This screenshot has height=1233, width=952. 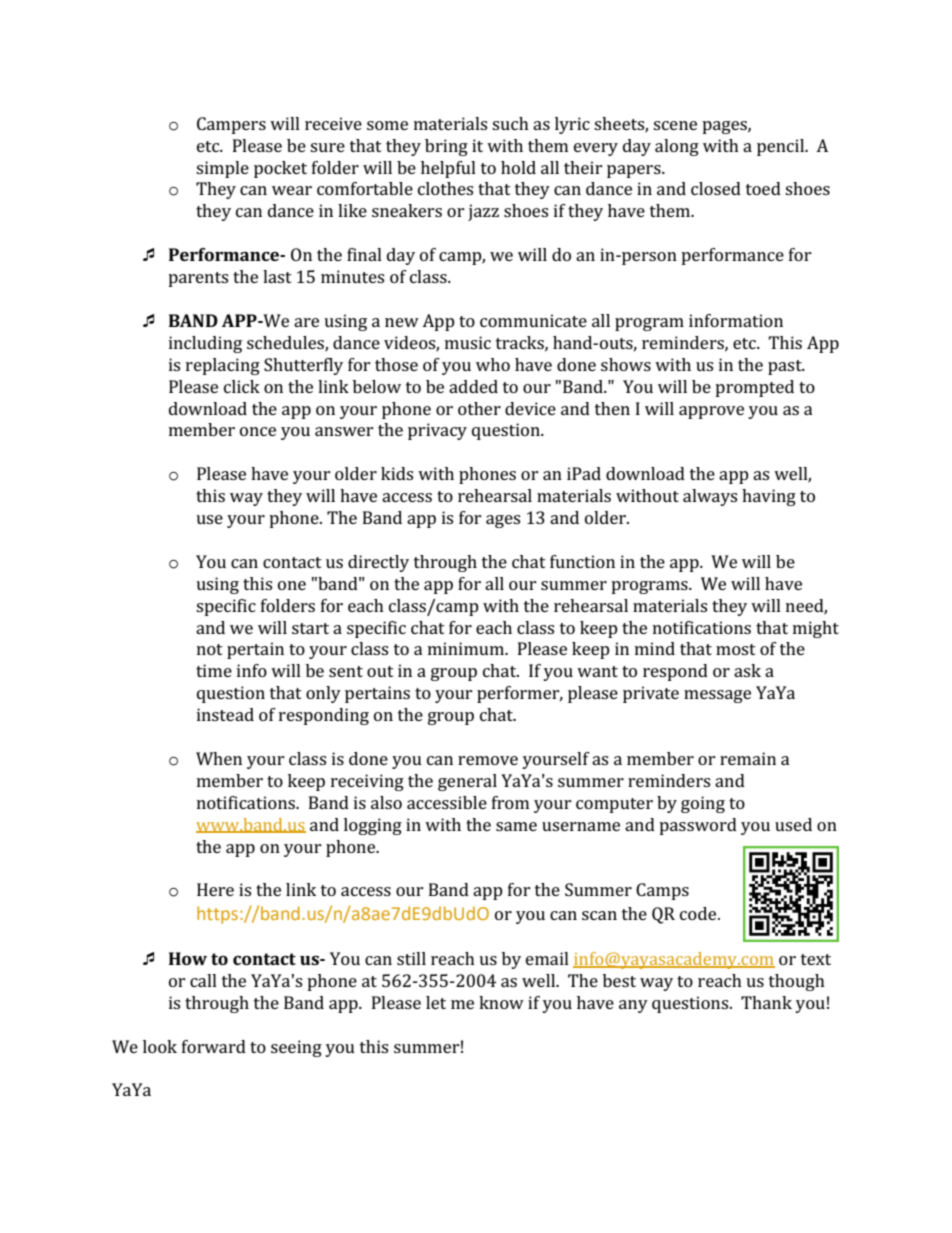 What do you see at coordinates (223, 366) in the screenshot?
I see `replacing` at bounding box center [223, 366].
